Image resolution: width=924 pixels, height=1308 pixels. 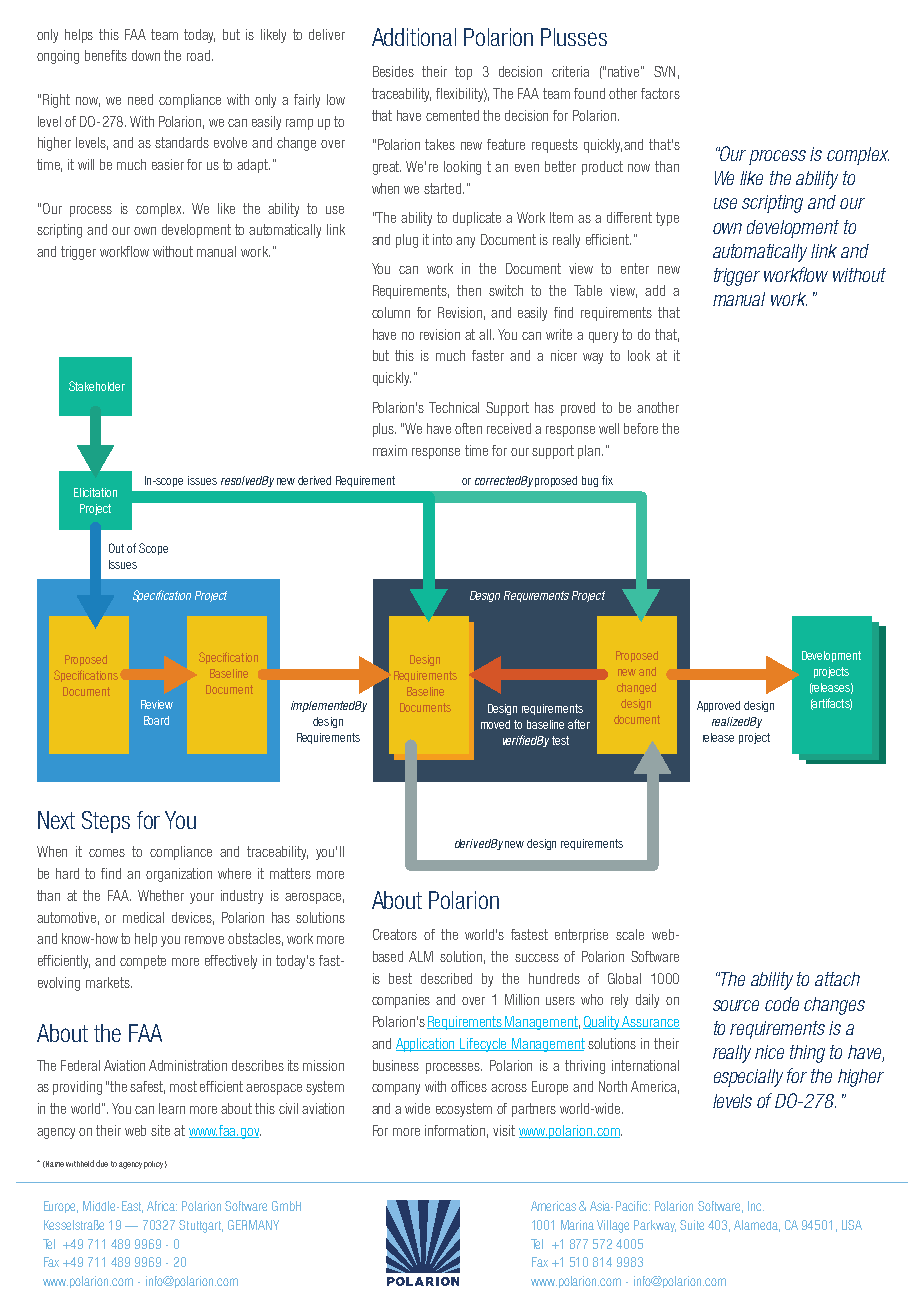 What do you see at coordinates (146, 55) in the image?
I see `down` at bounding box center [146, 55].
